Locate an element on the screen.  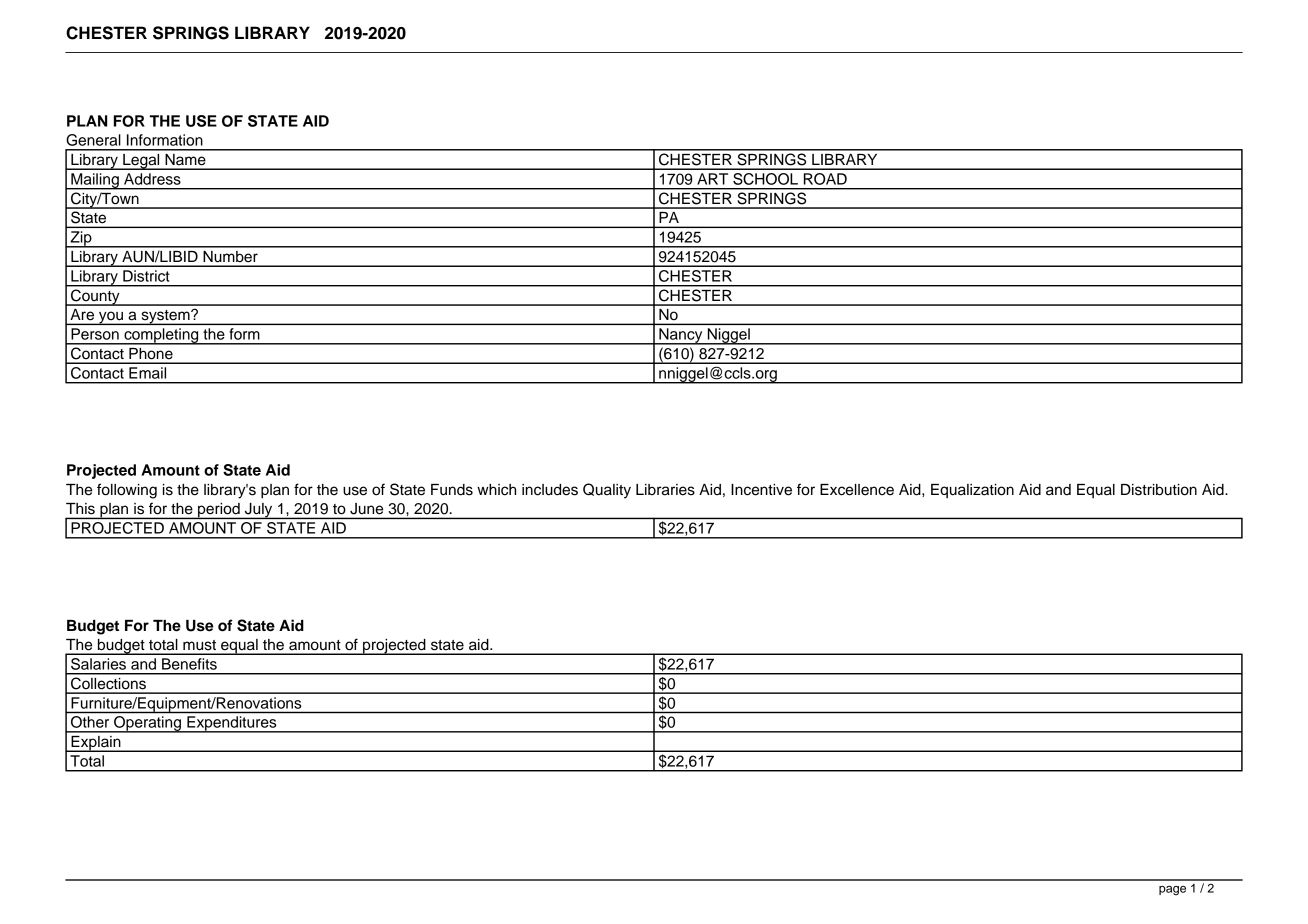
Quality is located at coordinates (607, 491).
